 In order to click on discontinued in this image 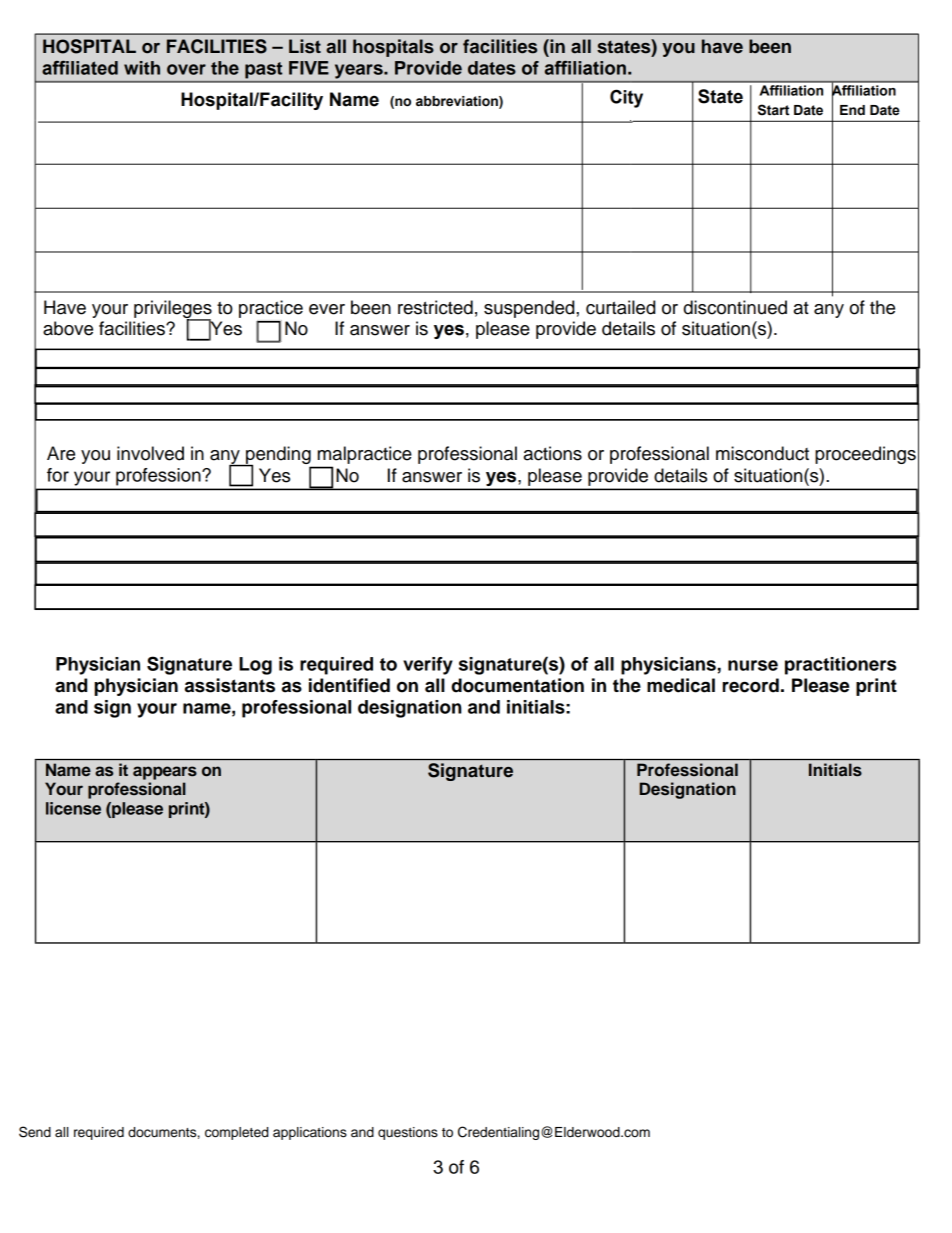, I will do `click(735, 307)`.
